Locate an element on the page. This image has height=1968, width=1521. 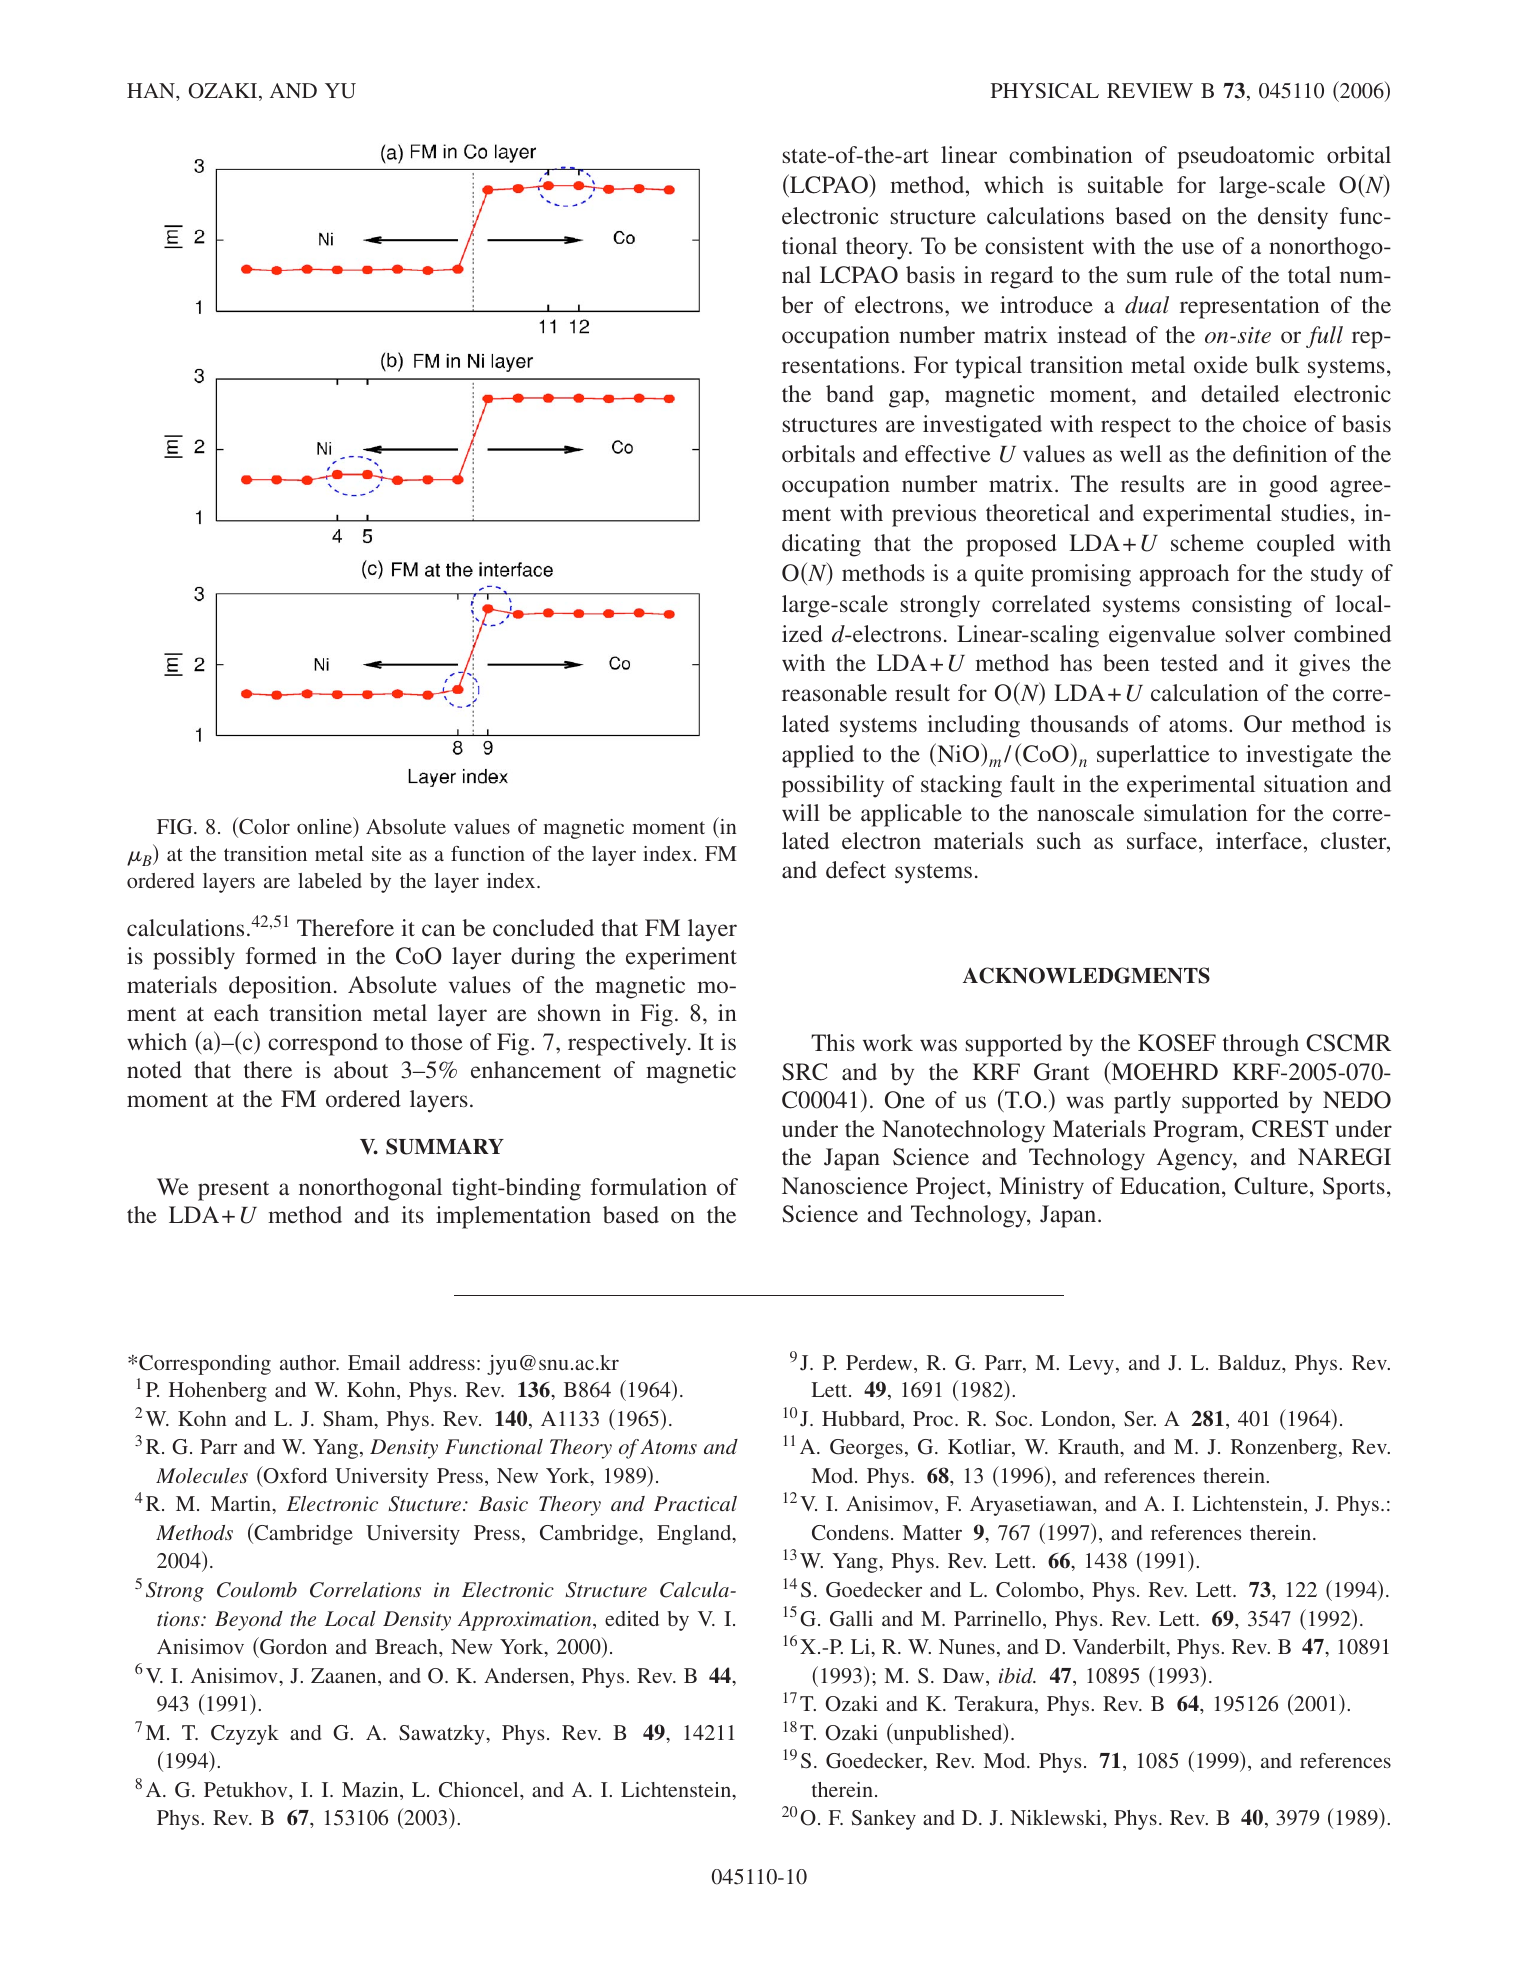
scheme is located at coordinates (1207, 542).
